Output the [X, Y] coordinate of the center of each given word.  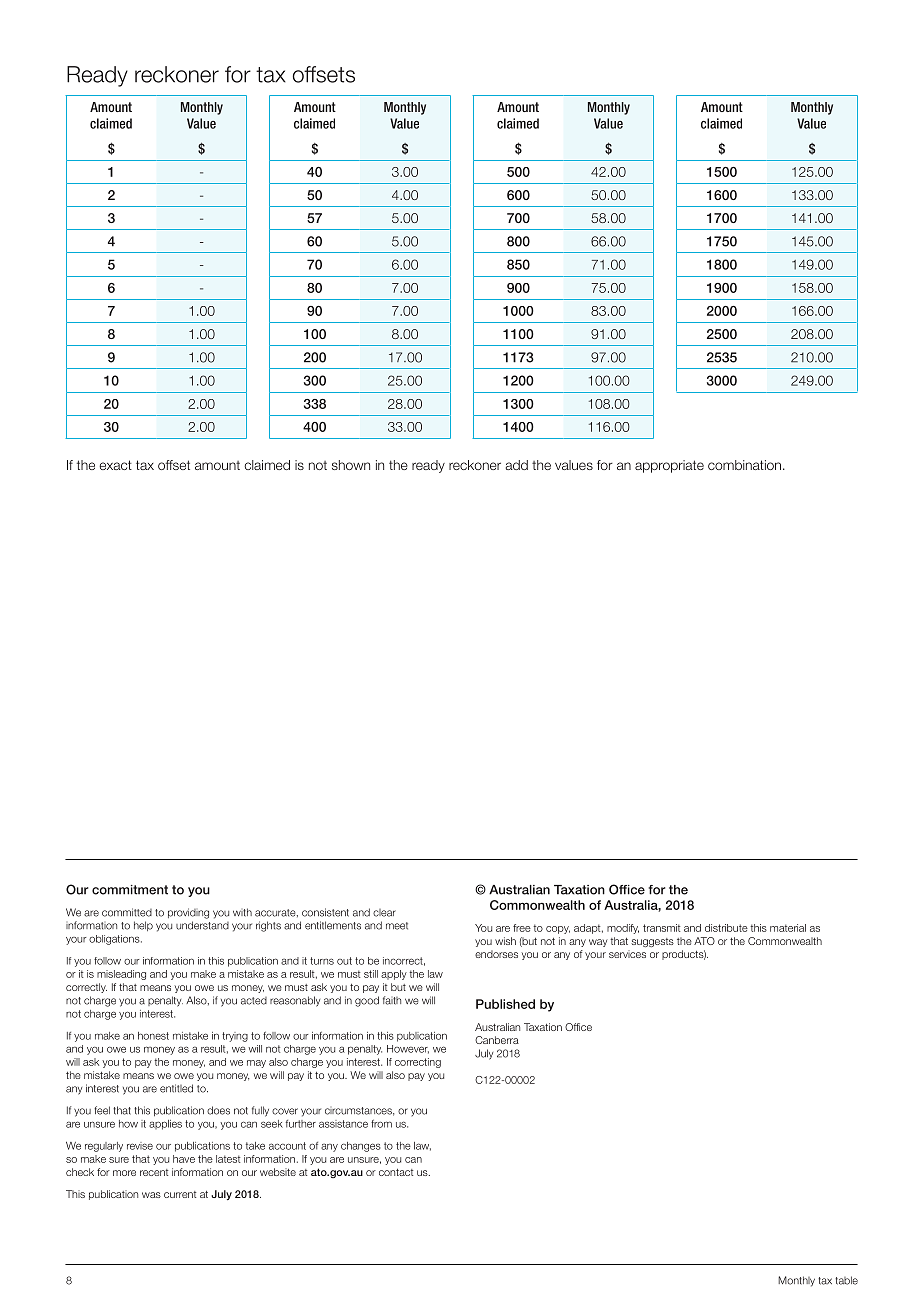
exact [115, 465]
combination [744, 465]
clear [384, 913]
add [517, 465]
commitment [130, 890]
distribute [726, 928]
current [180, 1194]
